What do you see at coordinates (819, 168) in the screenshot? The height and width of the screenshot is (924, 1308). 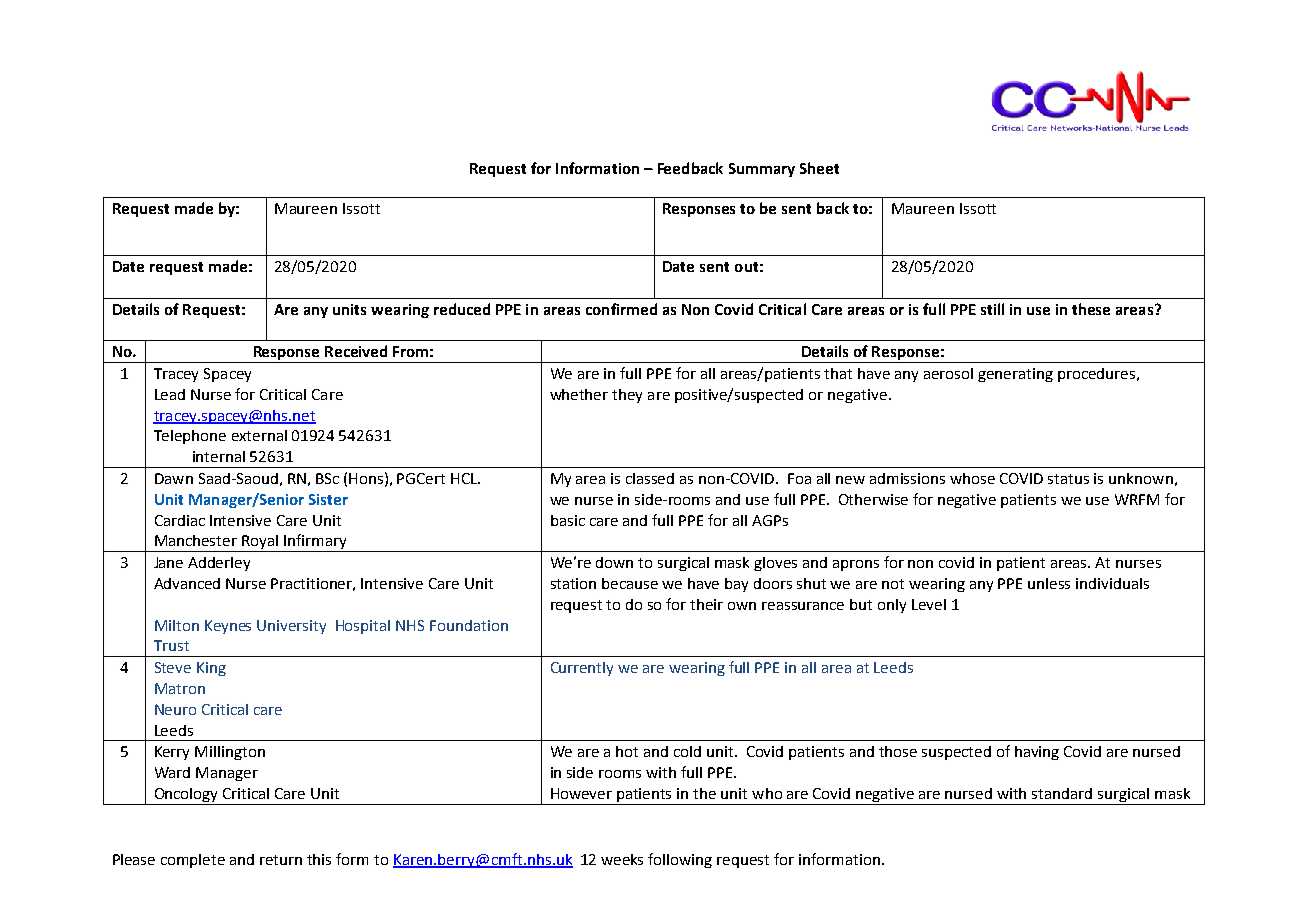 I see `Sheet` at bounding box center [819, 168].
